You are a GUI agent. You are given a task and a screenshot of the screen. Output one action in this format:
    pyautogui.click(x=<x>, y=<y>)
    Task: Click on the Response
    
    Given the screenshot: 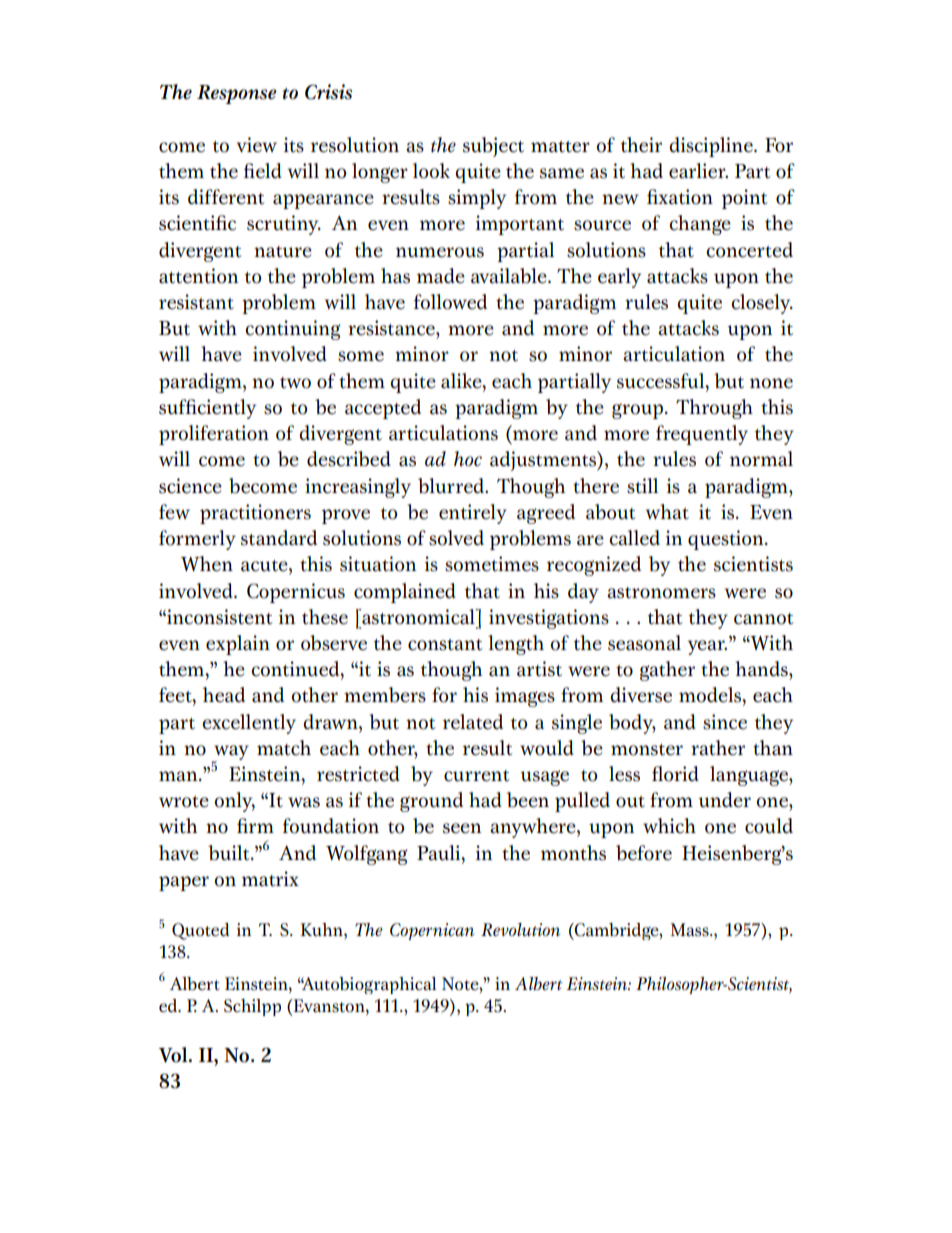 What is the action you would take?
    pyautogui.click(x=237, y=94)
